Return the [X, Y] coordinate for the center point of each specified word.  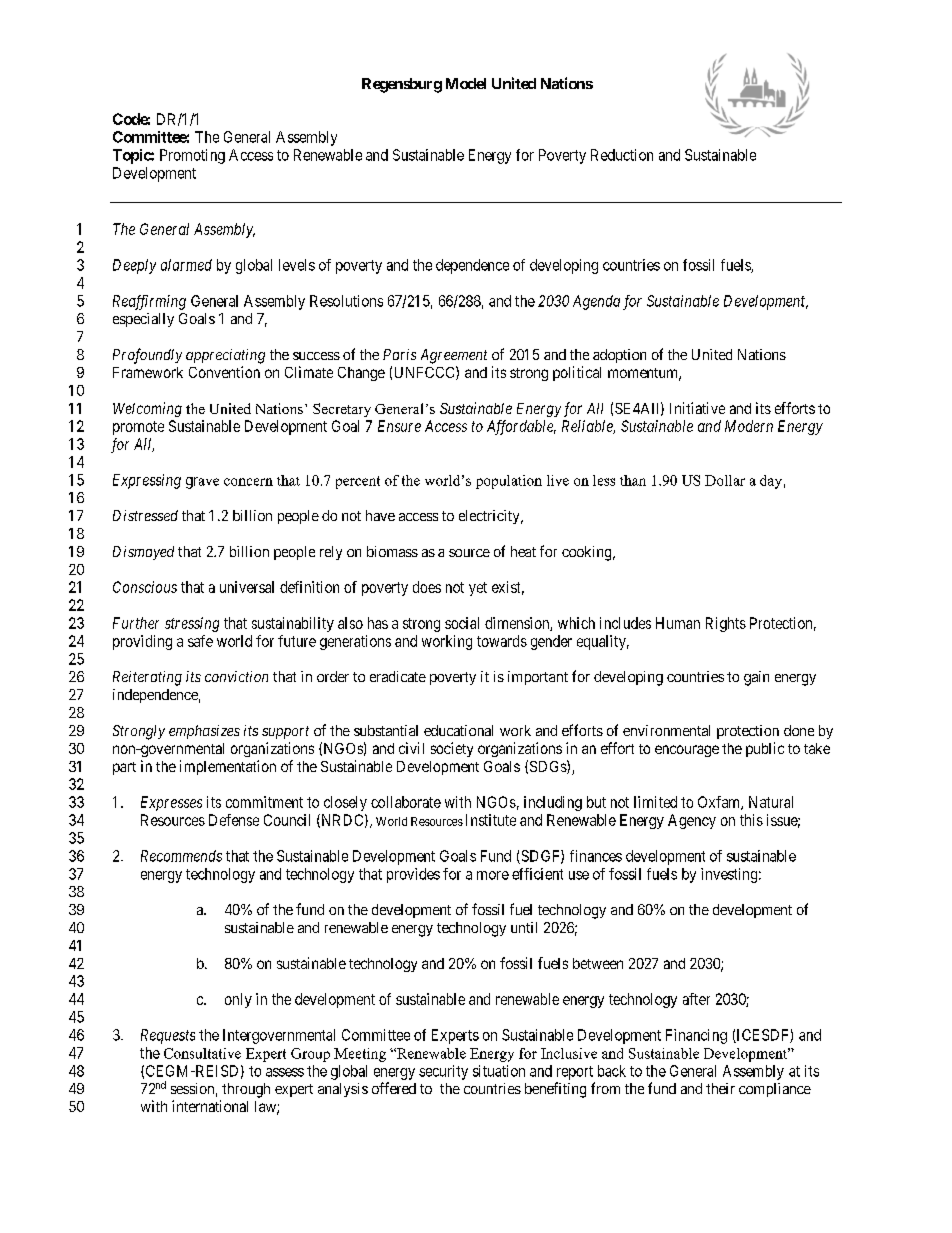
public [765, 749]
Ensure [399, 426]
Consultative [202, 1053]
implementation [228, 767]
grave [202, 483]
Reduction [622, 155]
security [443, 1072]
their [720, 1088]
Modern [749, 426]
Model [466, 83]
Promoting [192, 156]
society [452, 749]
